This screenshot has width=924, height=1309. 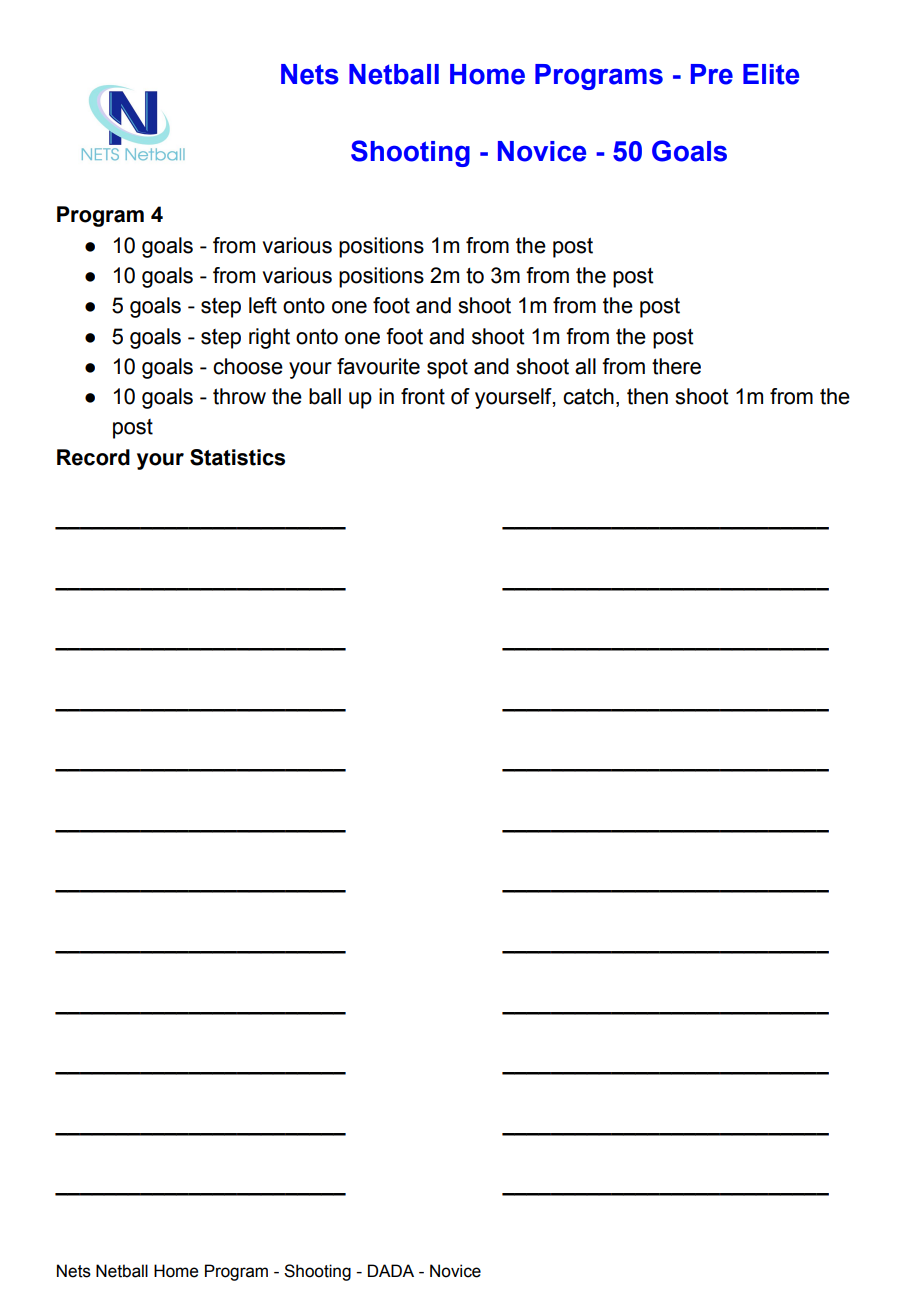 What do you see at coordinates (588, 396) in the screenshot?
I see `catch` at bounding box center [588, 396].
